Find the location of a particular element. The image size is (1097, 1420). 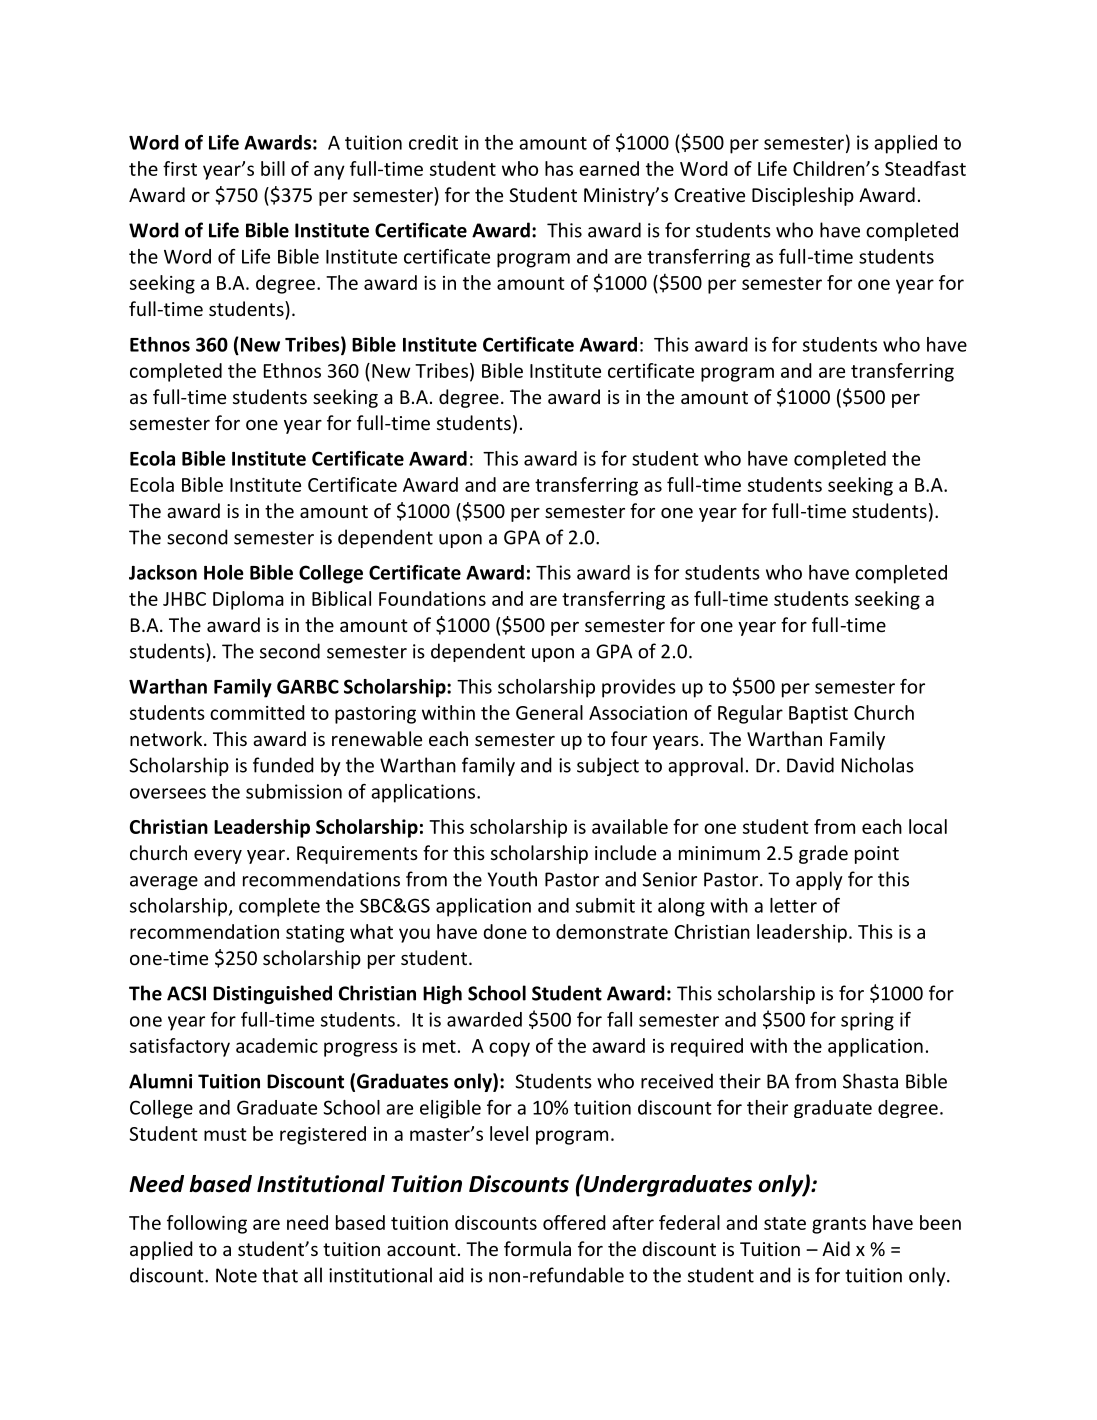

formula is located at coordinates (537, 1248).
